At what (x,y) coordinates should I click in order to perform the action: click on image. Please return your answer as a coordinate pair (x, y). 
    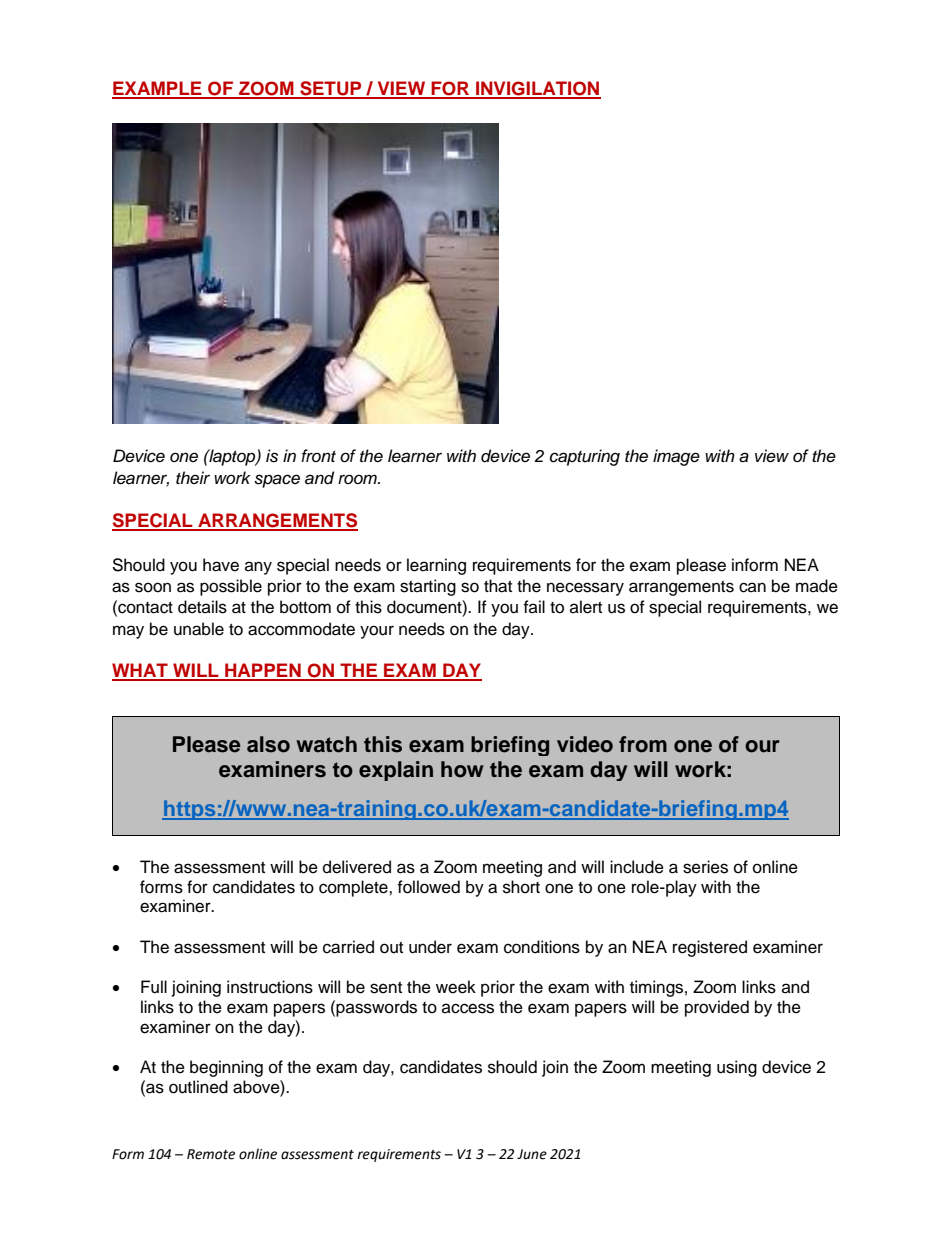
    Looking at the image, I should click on (676, 457).
